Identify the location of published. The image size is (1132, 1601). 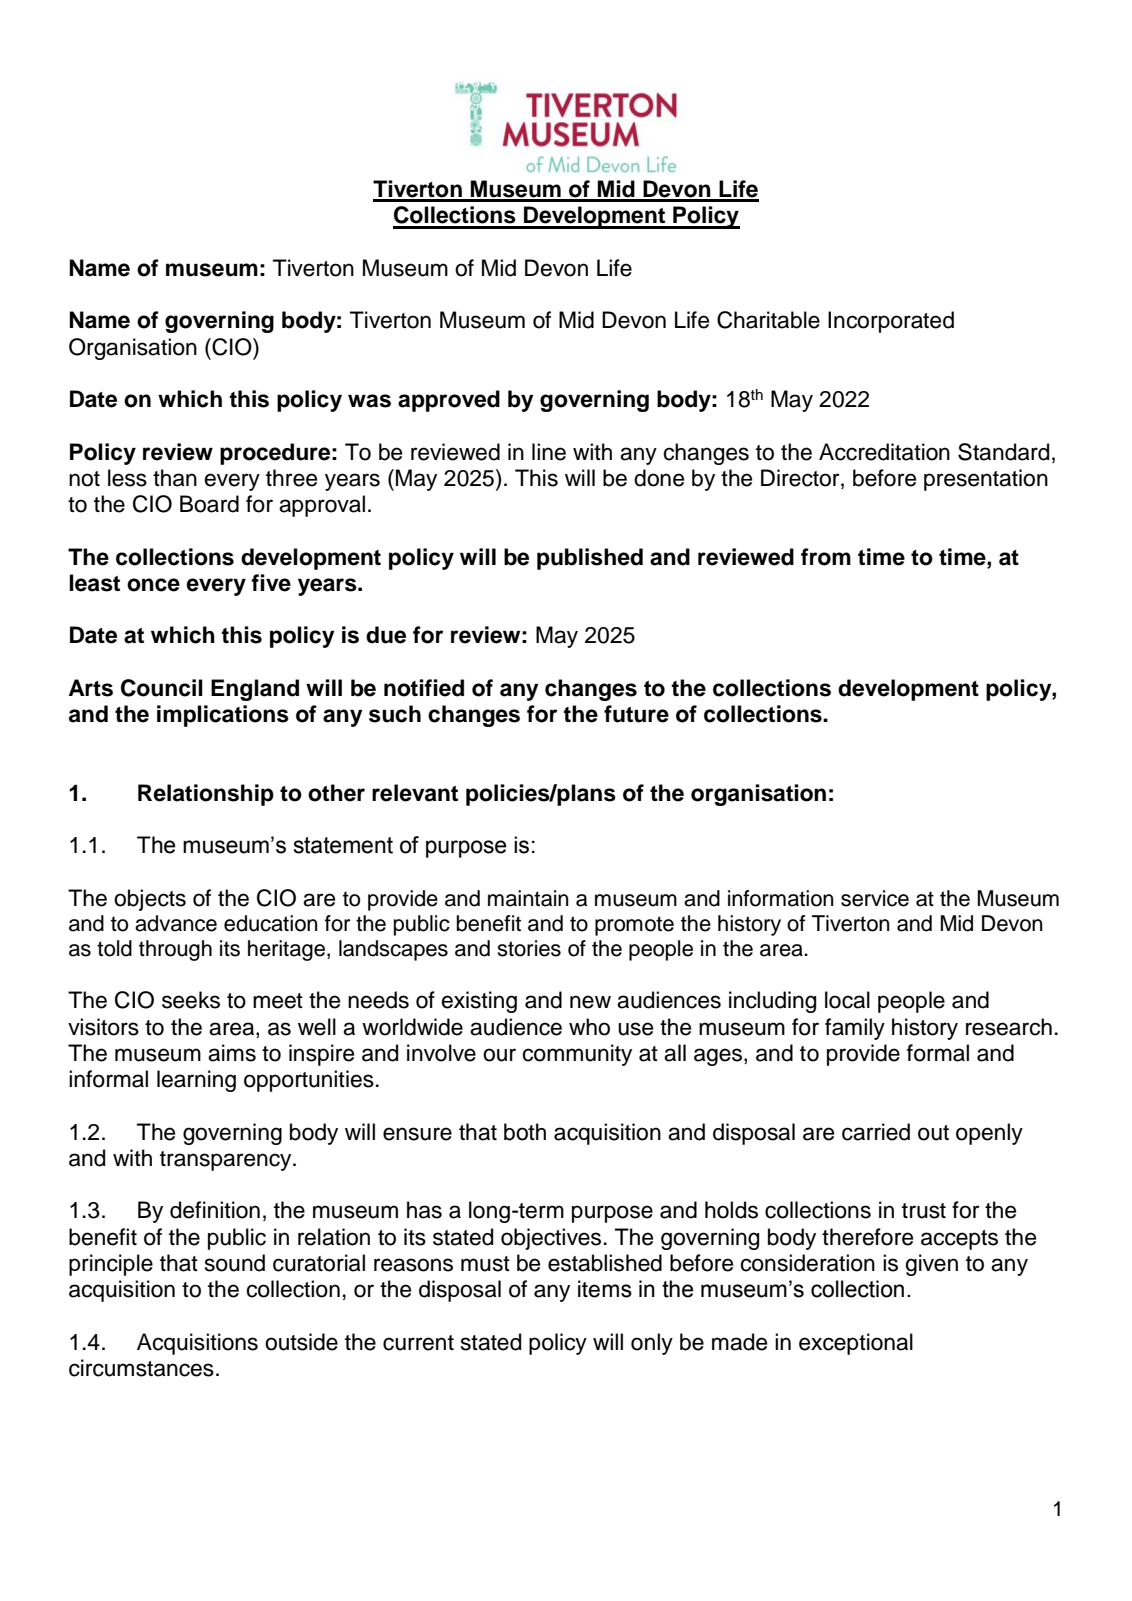
(590, 559).
